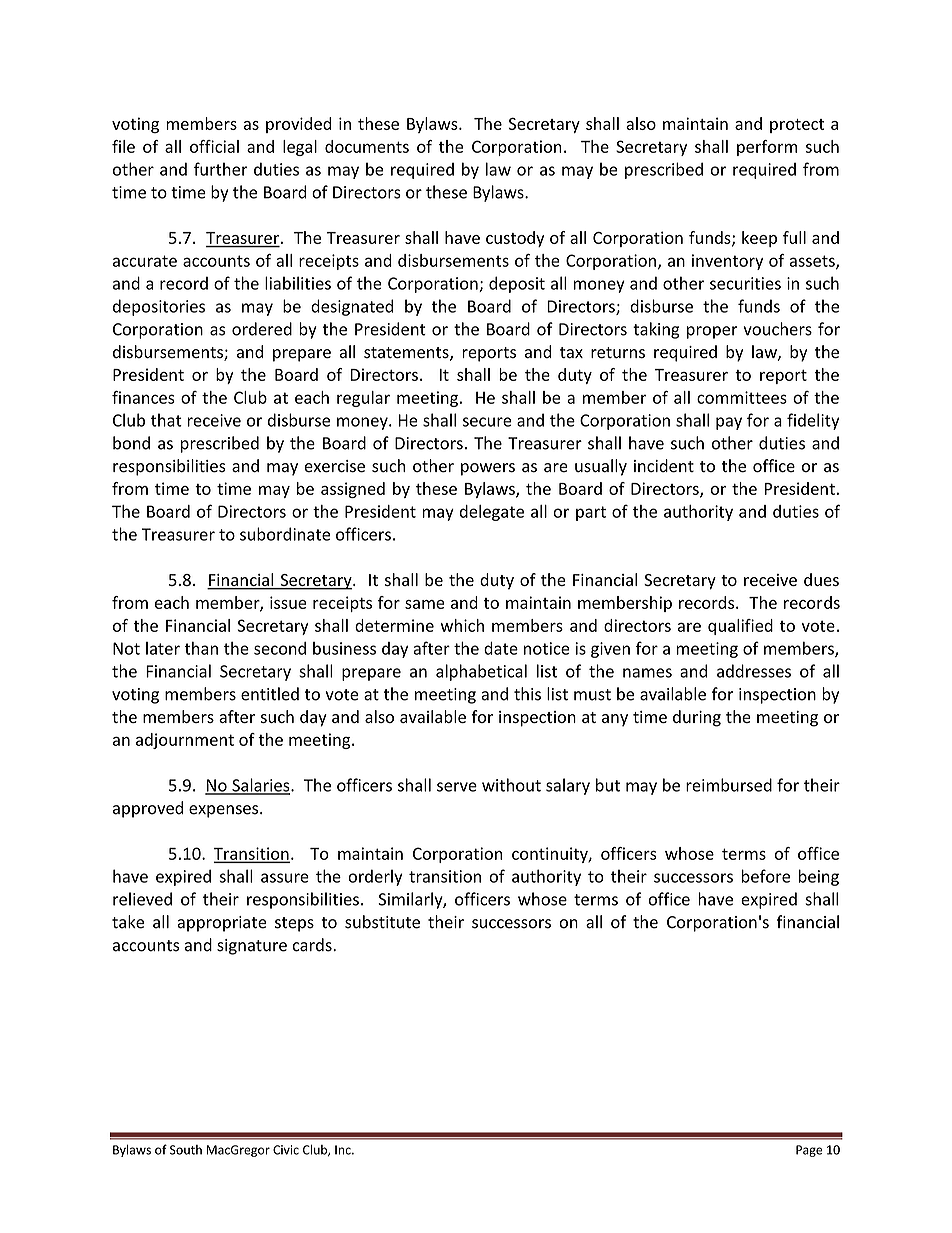  Describe the element at coordinates (166, 420) in the screenshot. I see `that` at that location.
